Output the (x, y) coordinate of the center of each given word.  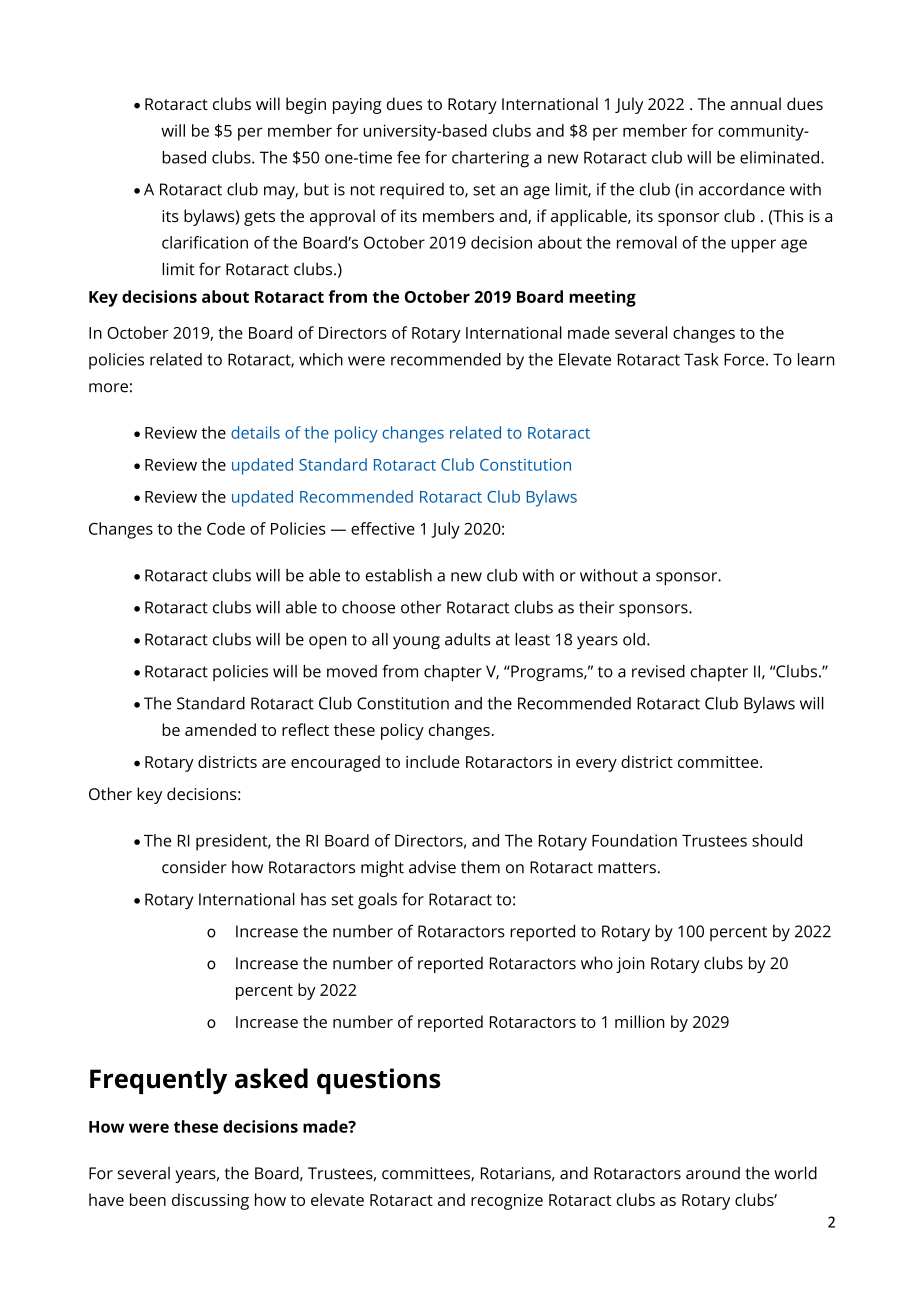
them (480, 867)
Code (226, 528)
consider (194, 867)
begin (306, 105)
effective (383, 528)
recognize (507, 1202)
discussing (210, 1201)
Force (744, 359)
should (777, 840)
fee (408, 157)
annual (755, 103)
